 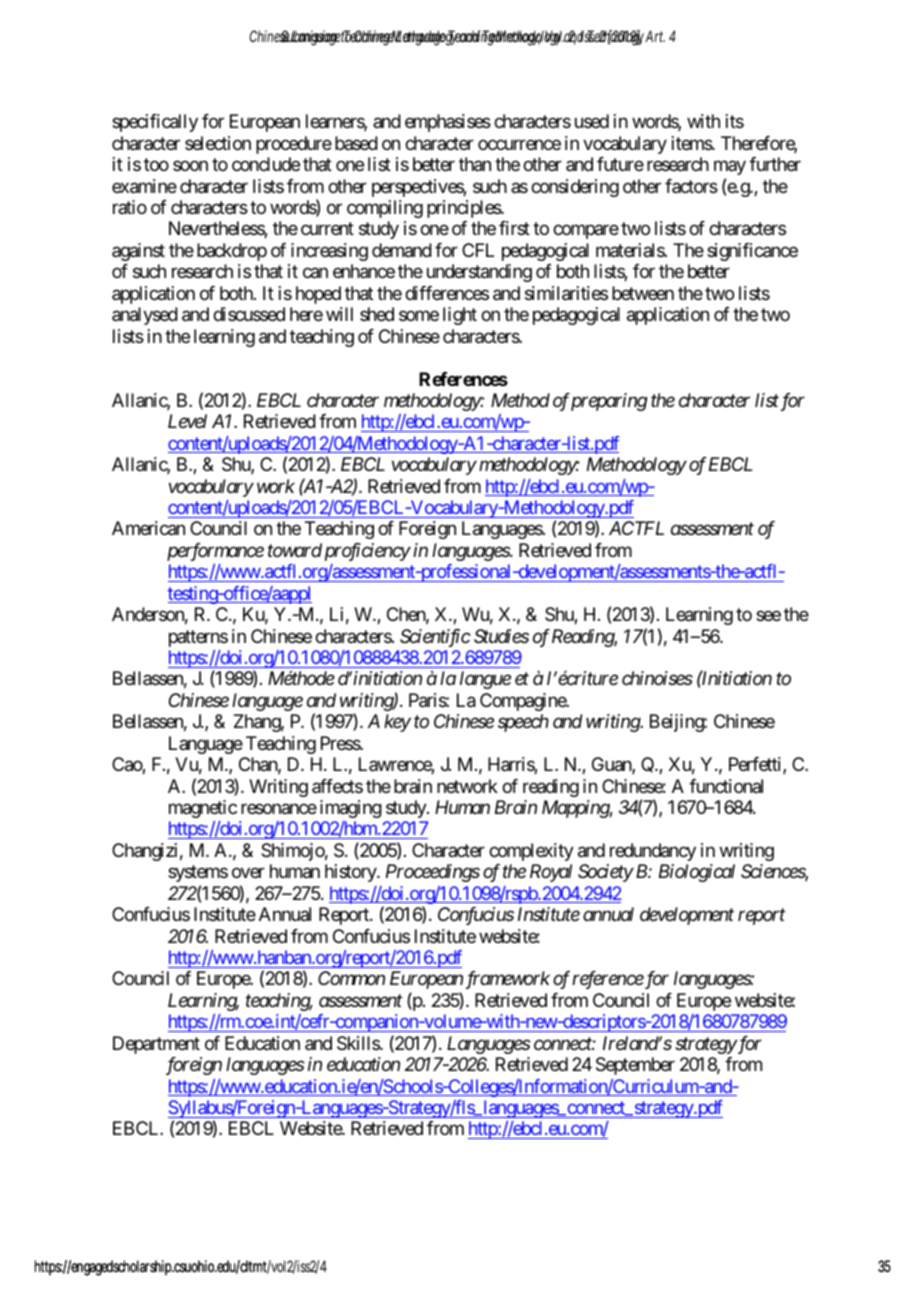 I want to click on Proceedings, so click(x=433, y=873).
